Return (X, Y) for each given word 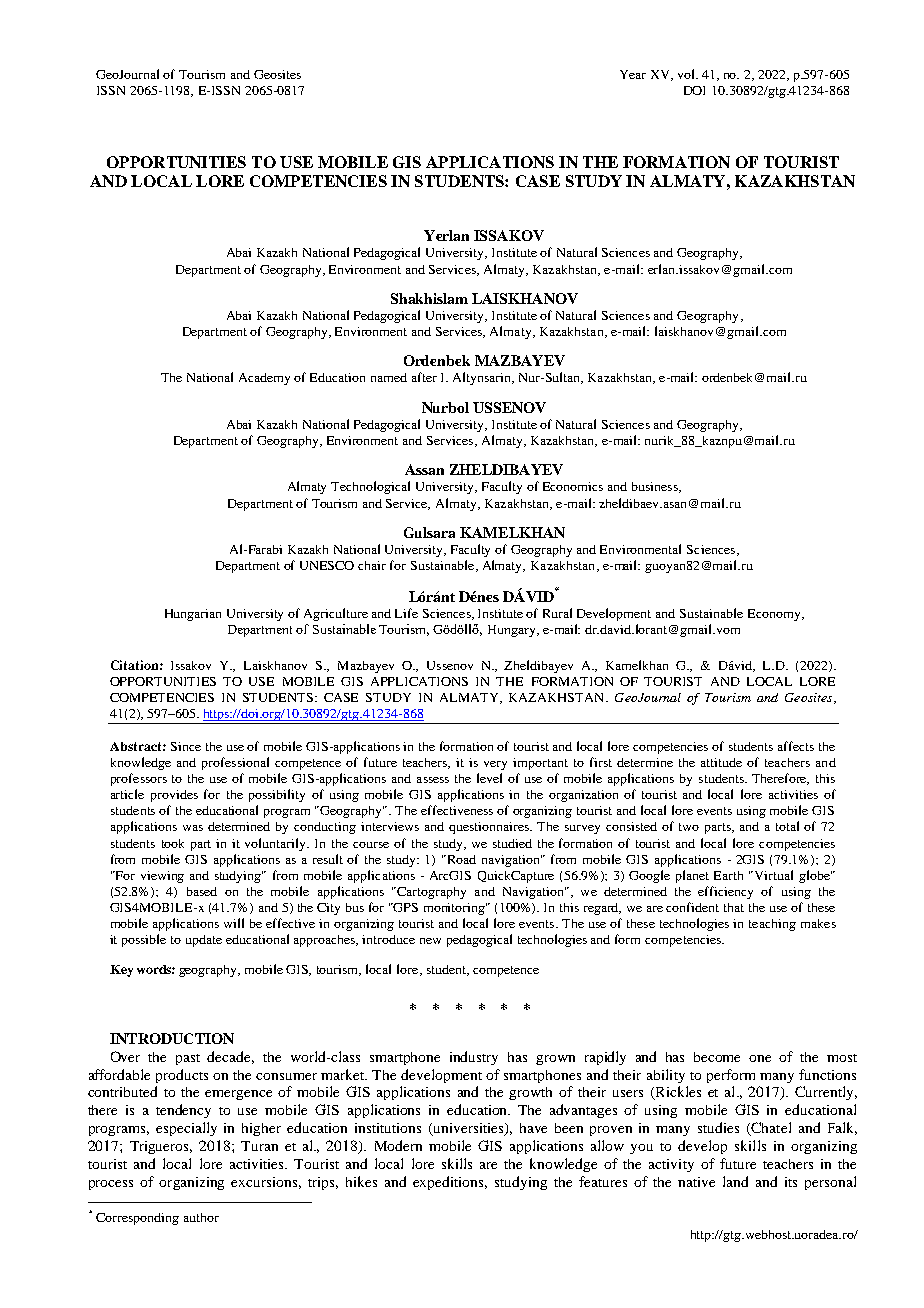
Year (633, 74)
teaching (772, 925)
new (430, 941)
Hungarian (193, 615)
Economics (573, 486)
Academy (264, 379)
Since (186, 746)
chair (372, 565)
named (389, 377)
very (495, 765)
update (204, 941)
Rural (557, 613)
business (656, 487)
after (424, 377)
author (201, 1217)
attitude (721, 762)
